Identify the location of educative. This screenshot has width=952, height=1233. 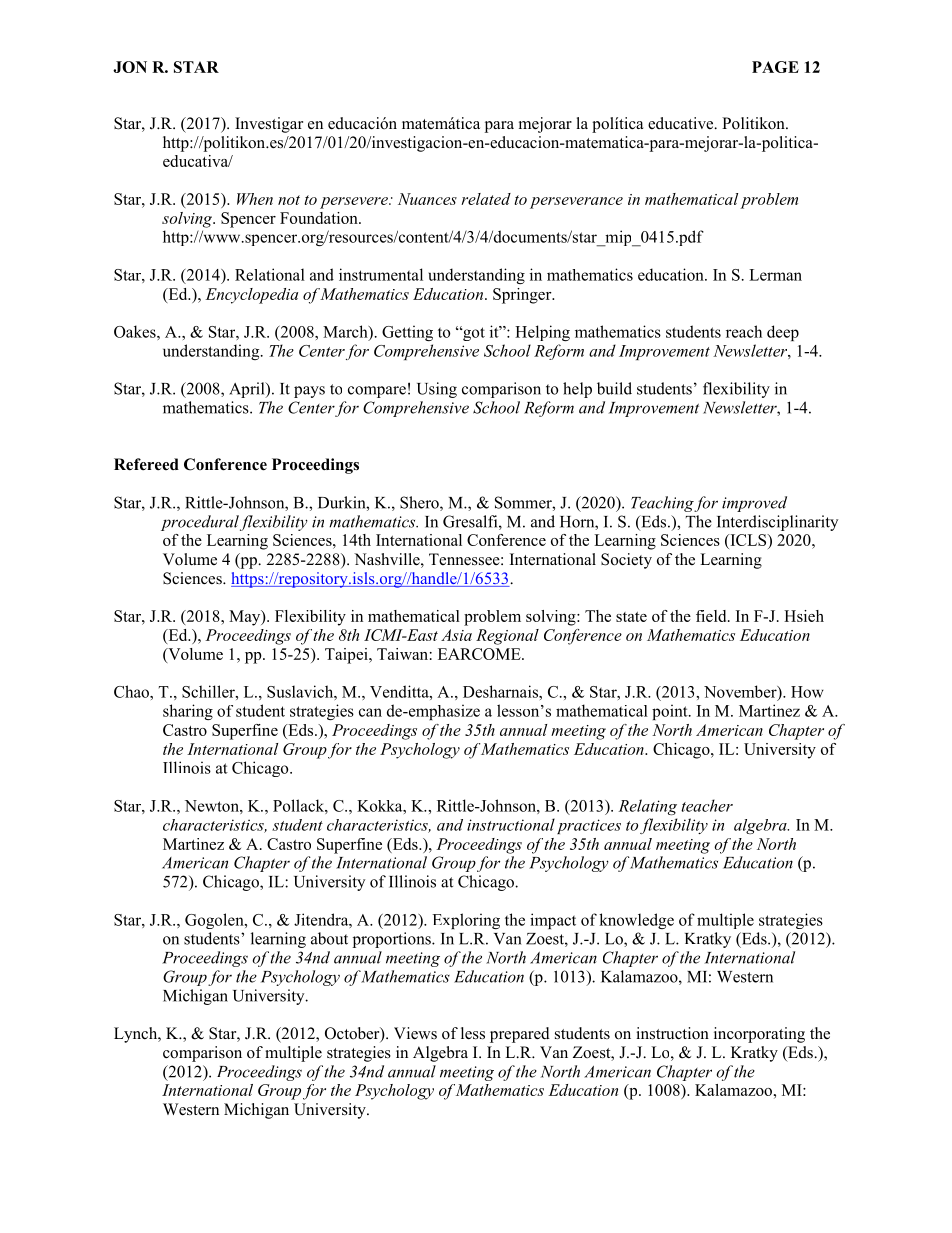
(682, 123).
